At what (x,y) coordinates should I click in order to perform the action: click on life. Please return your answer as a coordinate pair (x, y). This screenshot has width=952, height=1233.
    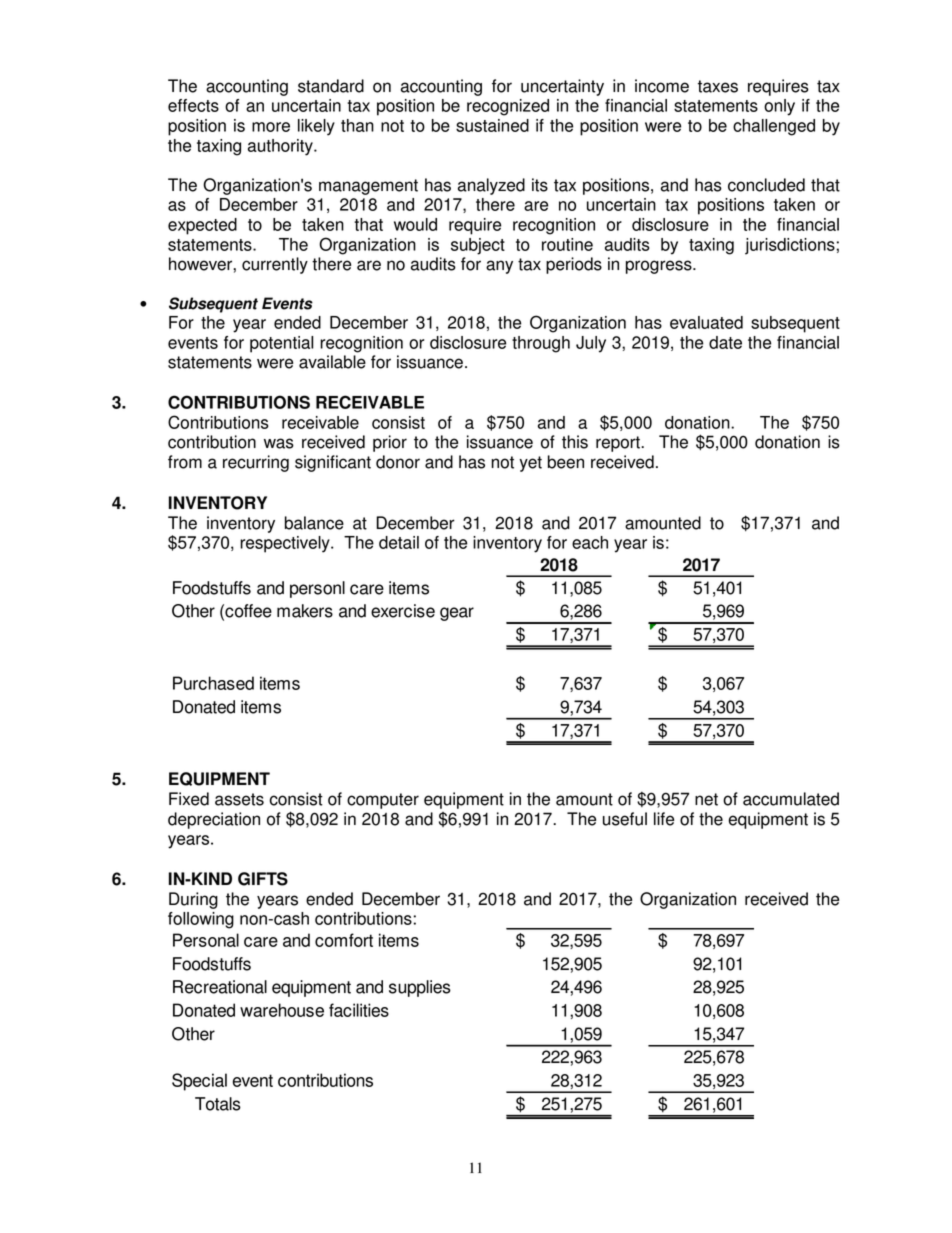
    Looking at the image, I should click on (664, 819).
